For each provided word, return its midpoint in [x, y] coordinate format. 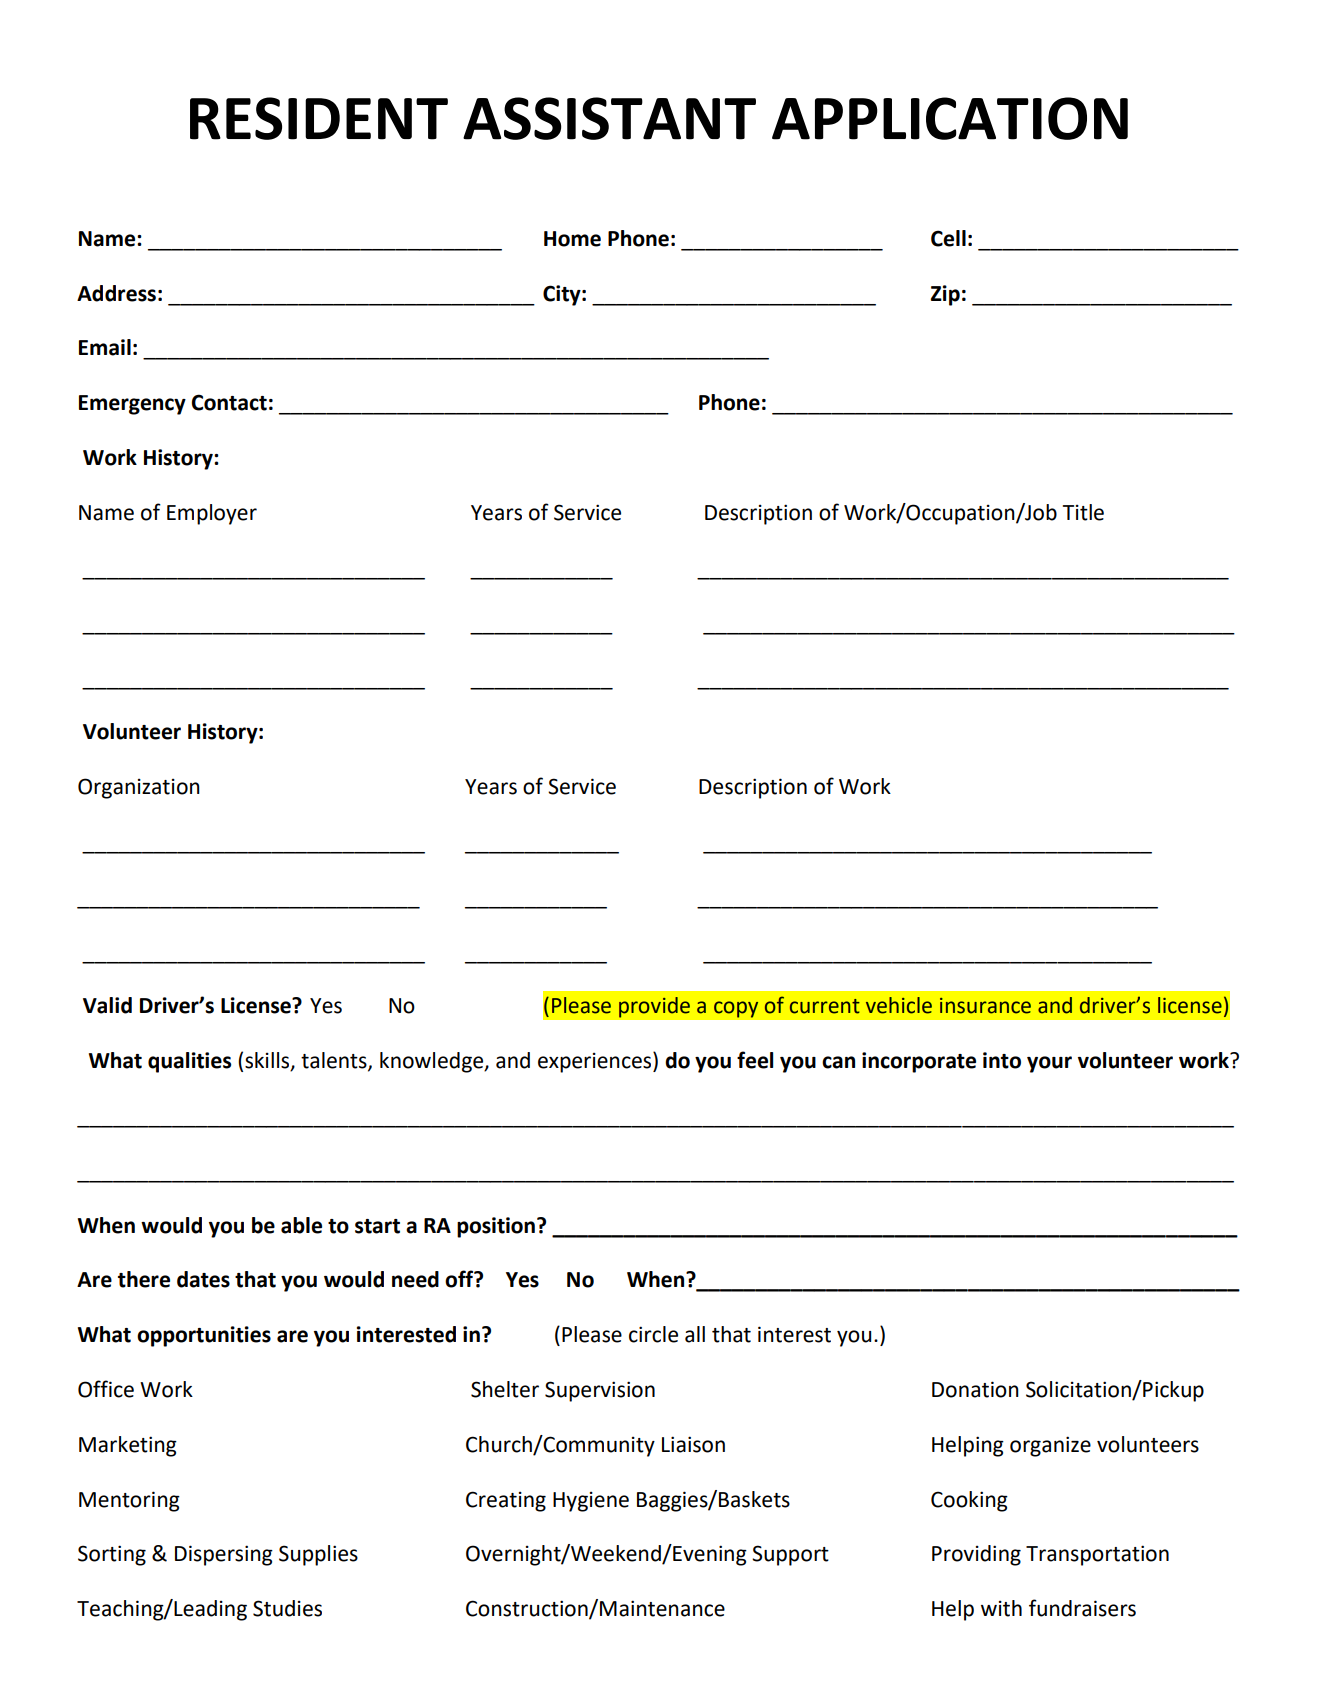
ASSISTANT [609, 118]
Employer [212, 514]
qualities [189, 1062]
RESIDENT [319, 118]
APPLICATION [950, 118]
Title [1083, 512]
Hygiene [591, 1502]
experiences [596, 1062]
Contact [229, 402]
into [1002, 1060]
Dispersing [224, 1555]
